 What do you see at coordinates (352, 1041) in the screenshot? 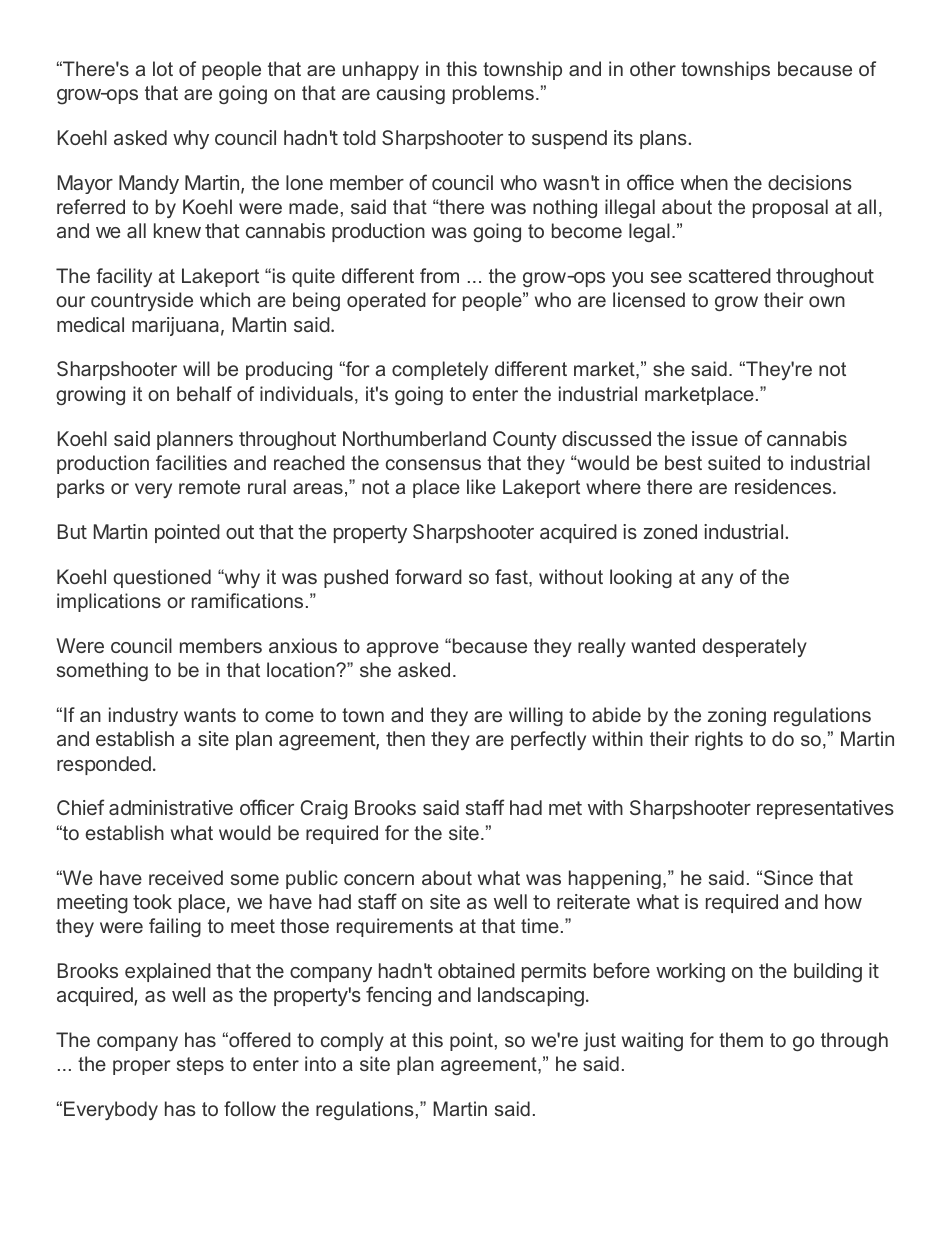
I see `comply` at bounding box center [352, 1041].
